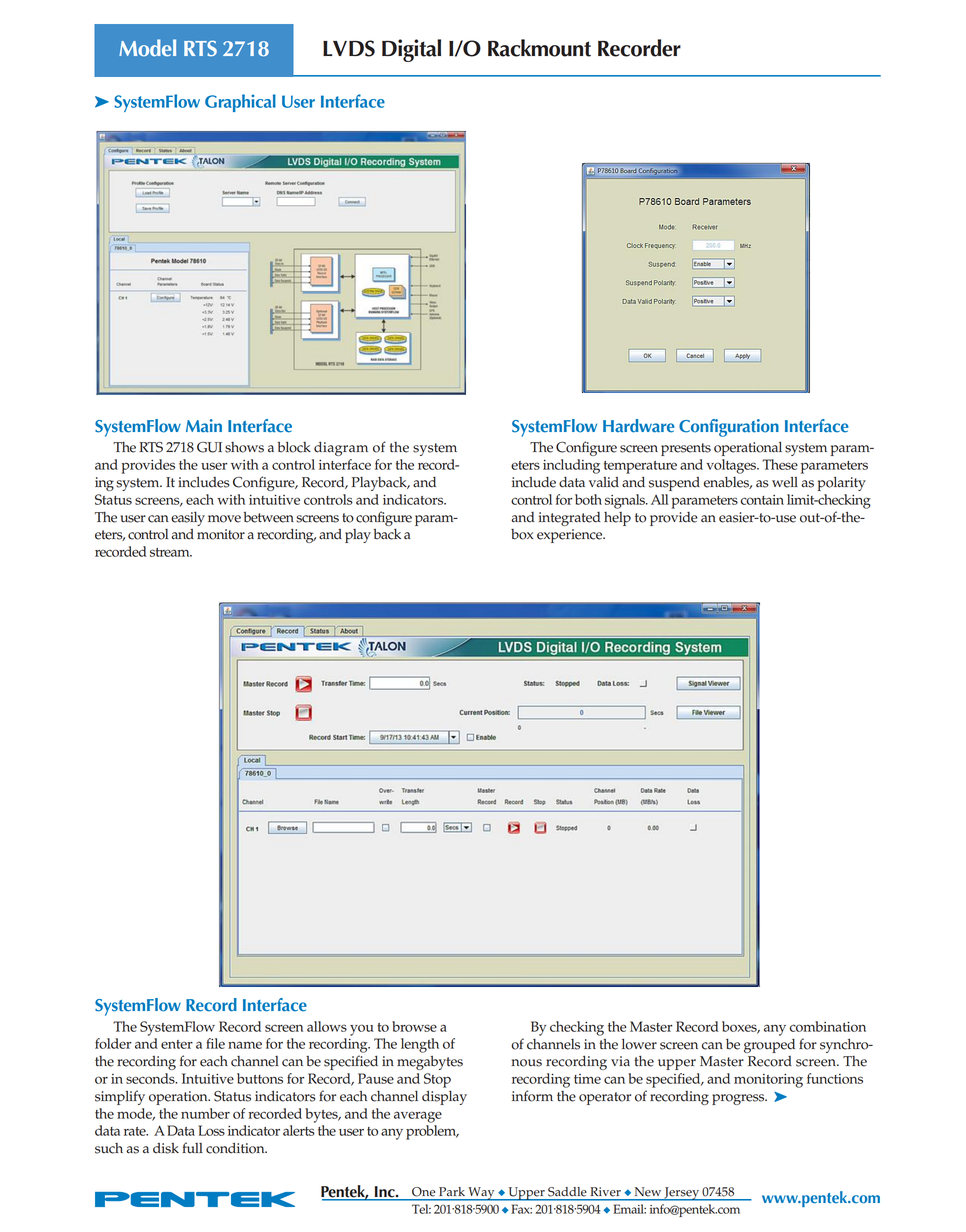  Describe the element at coordinates (481, 1194) in the screenshot. I see `Way` at that location.
